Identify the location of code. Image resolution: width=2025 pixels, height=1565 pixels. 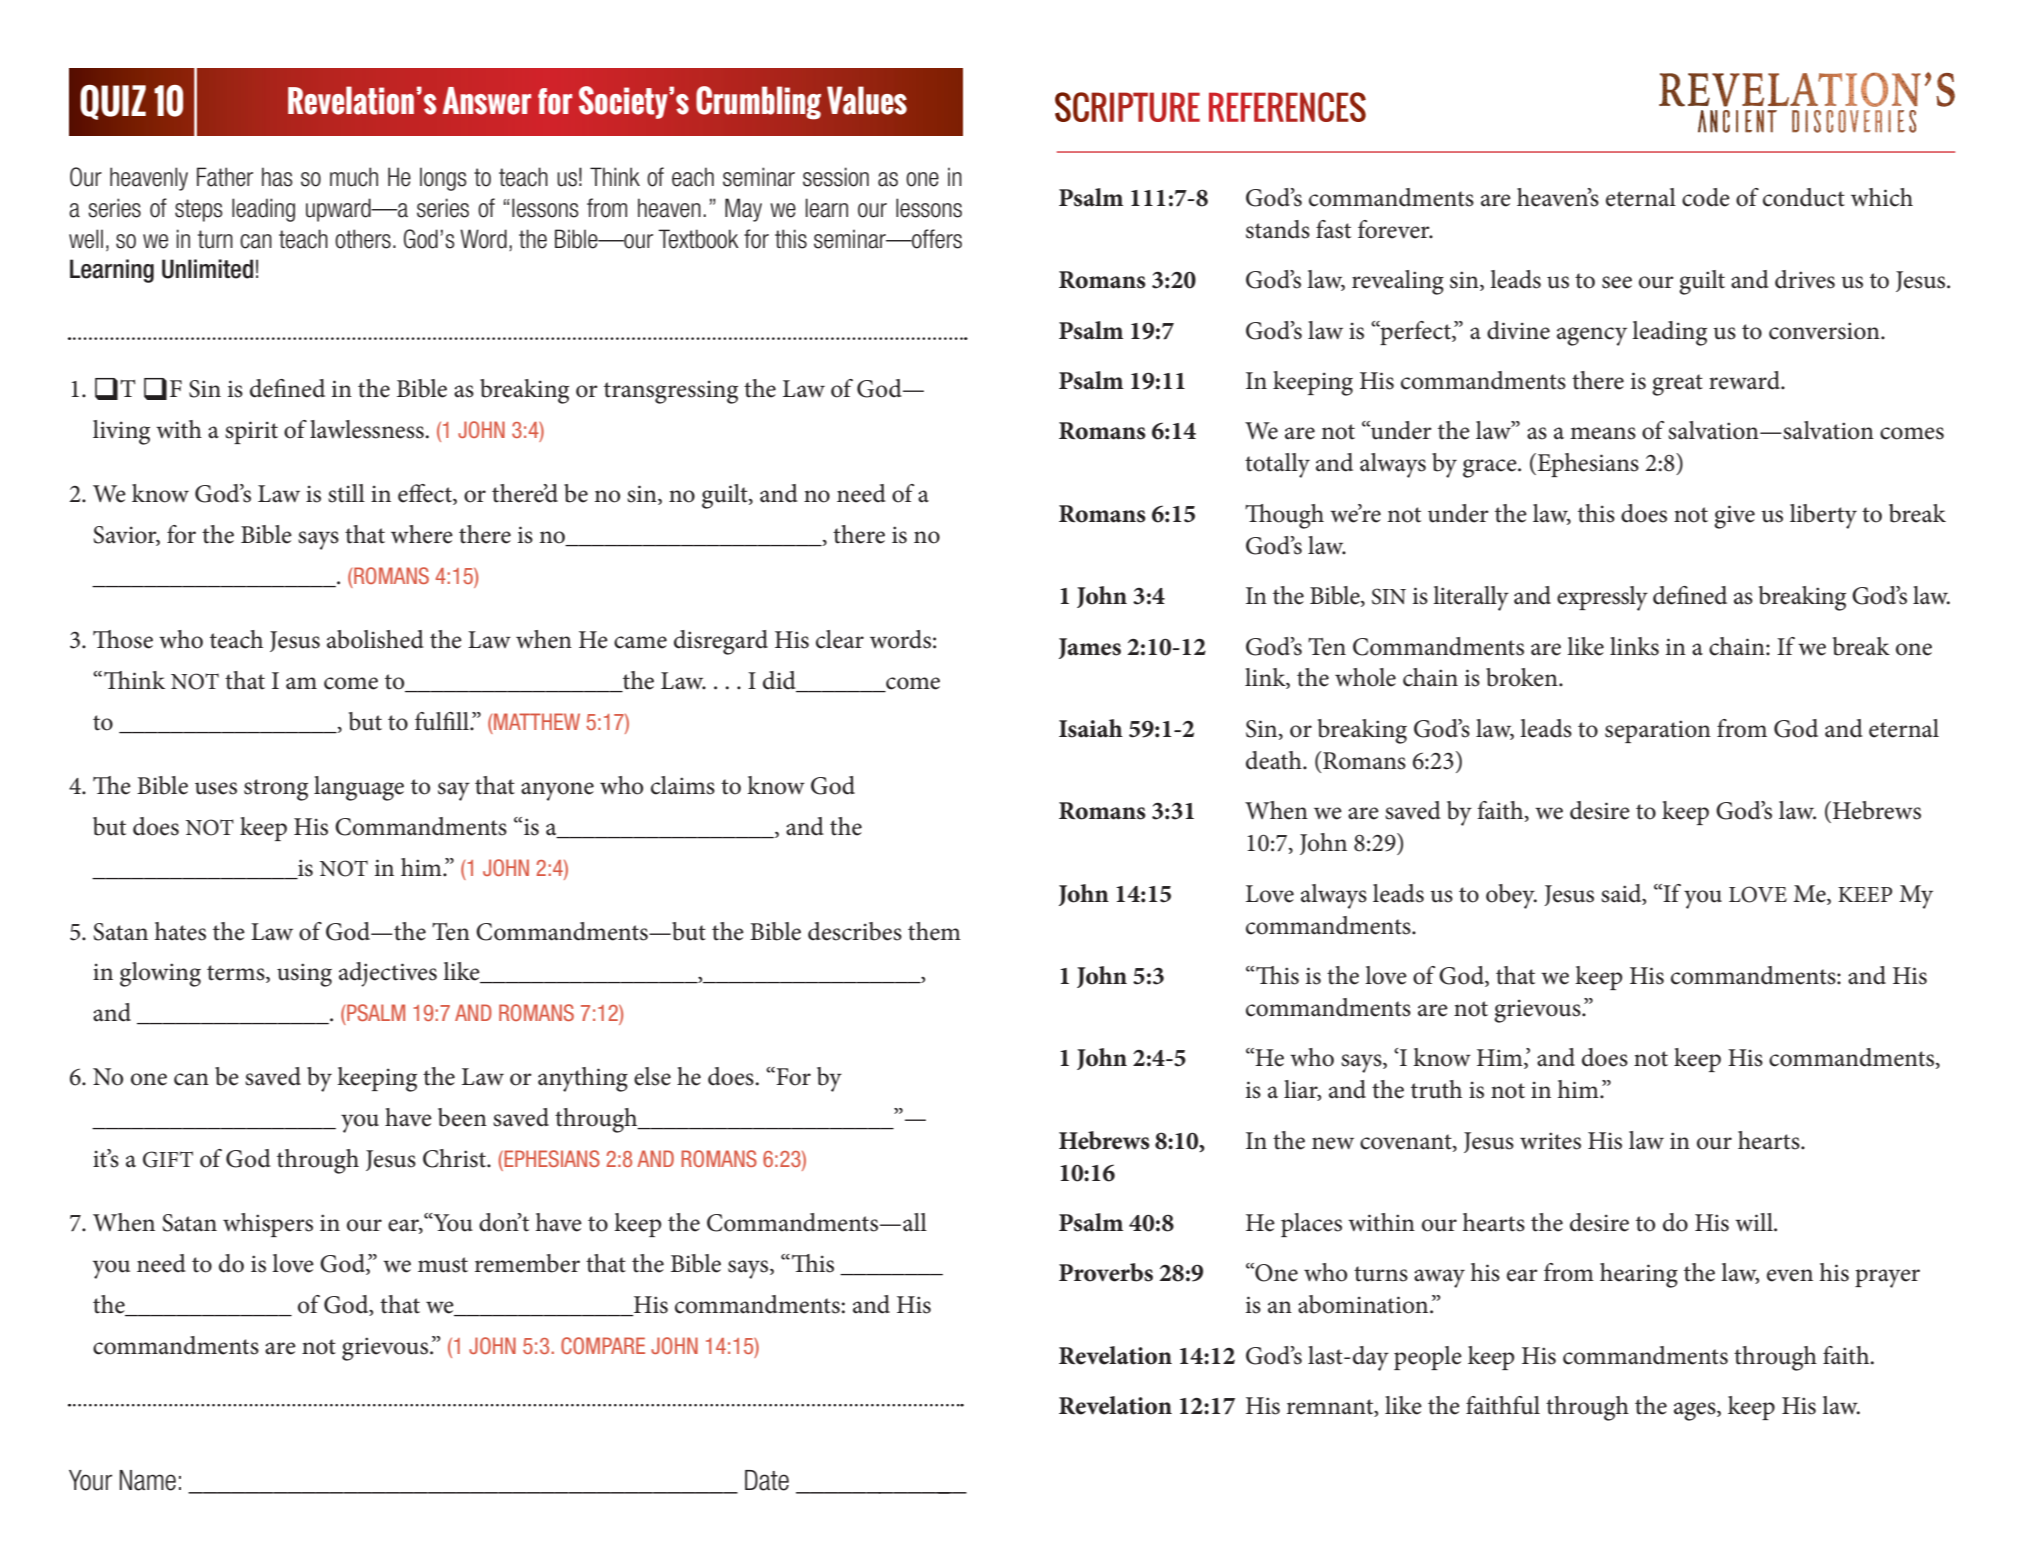
(1706, 197).
